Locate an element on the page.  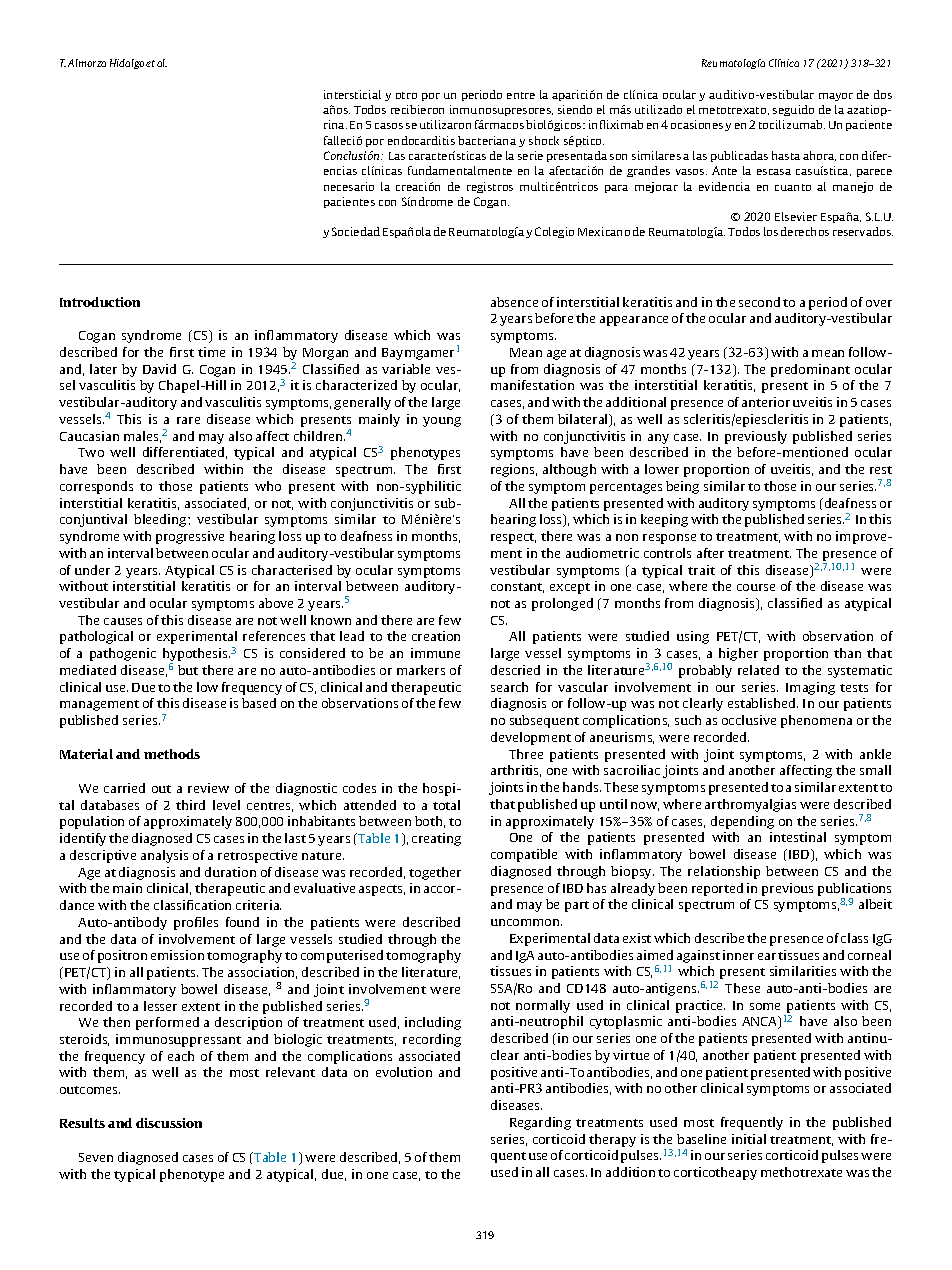
Hidalgo is located at coordinates (127, 64).
